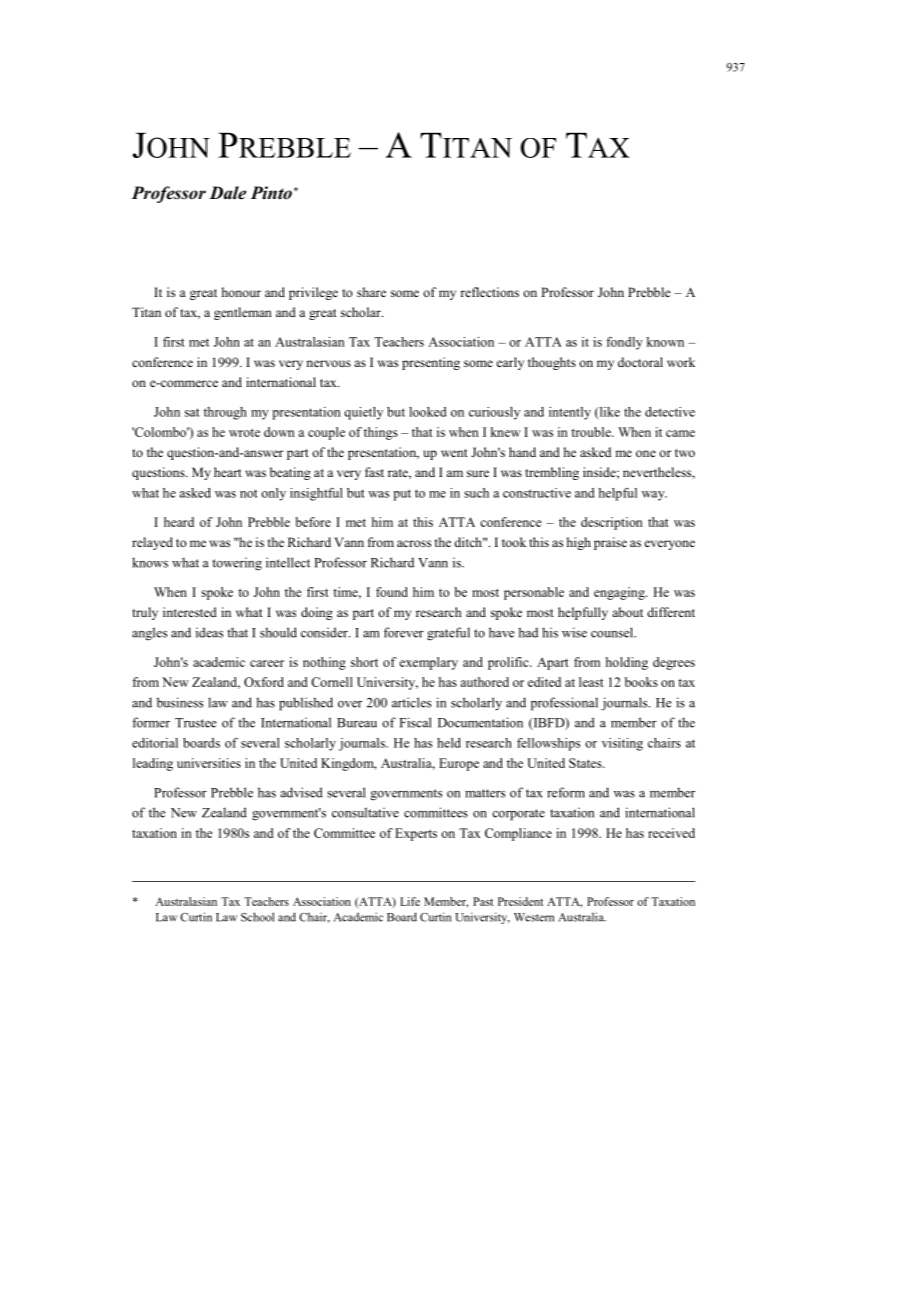  Describe the element at coordinates (209, 632) in the screenshot. I see `ideas` at that location.
